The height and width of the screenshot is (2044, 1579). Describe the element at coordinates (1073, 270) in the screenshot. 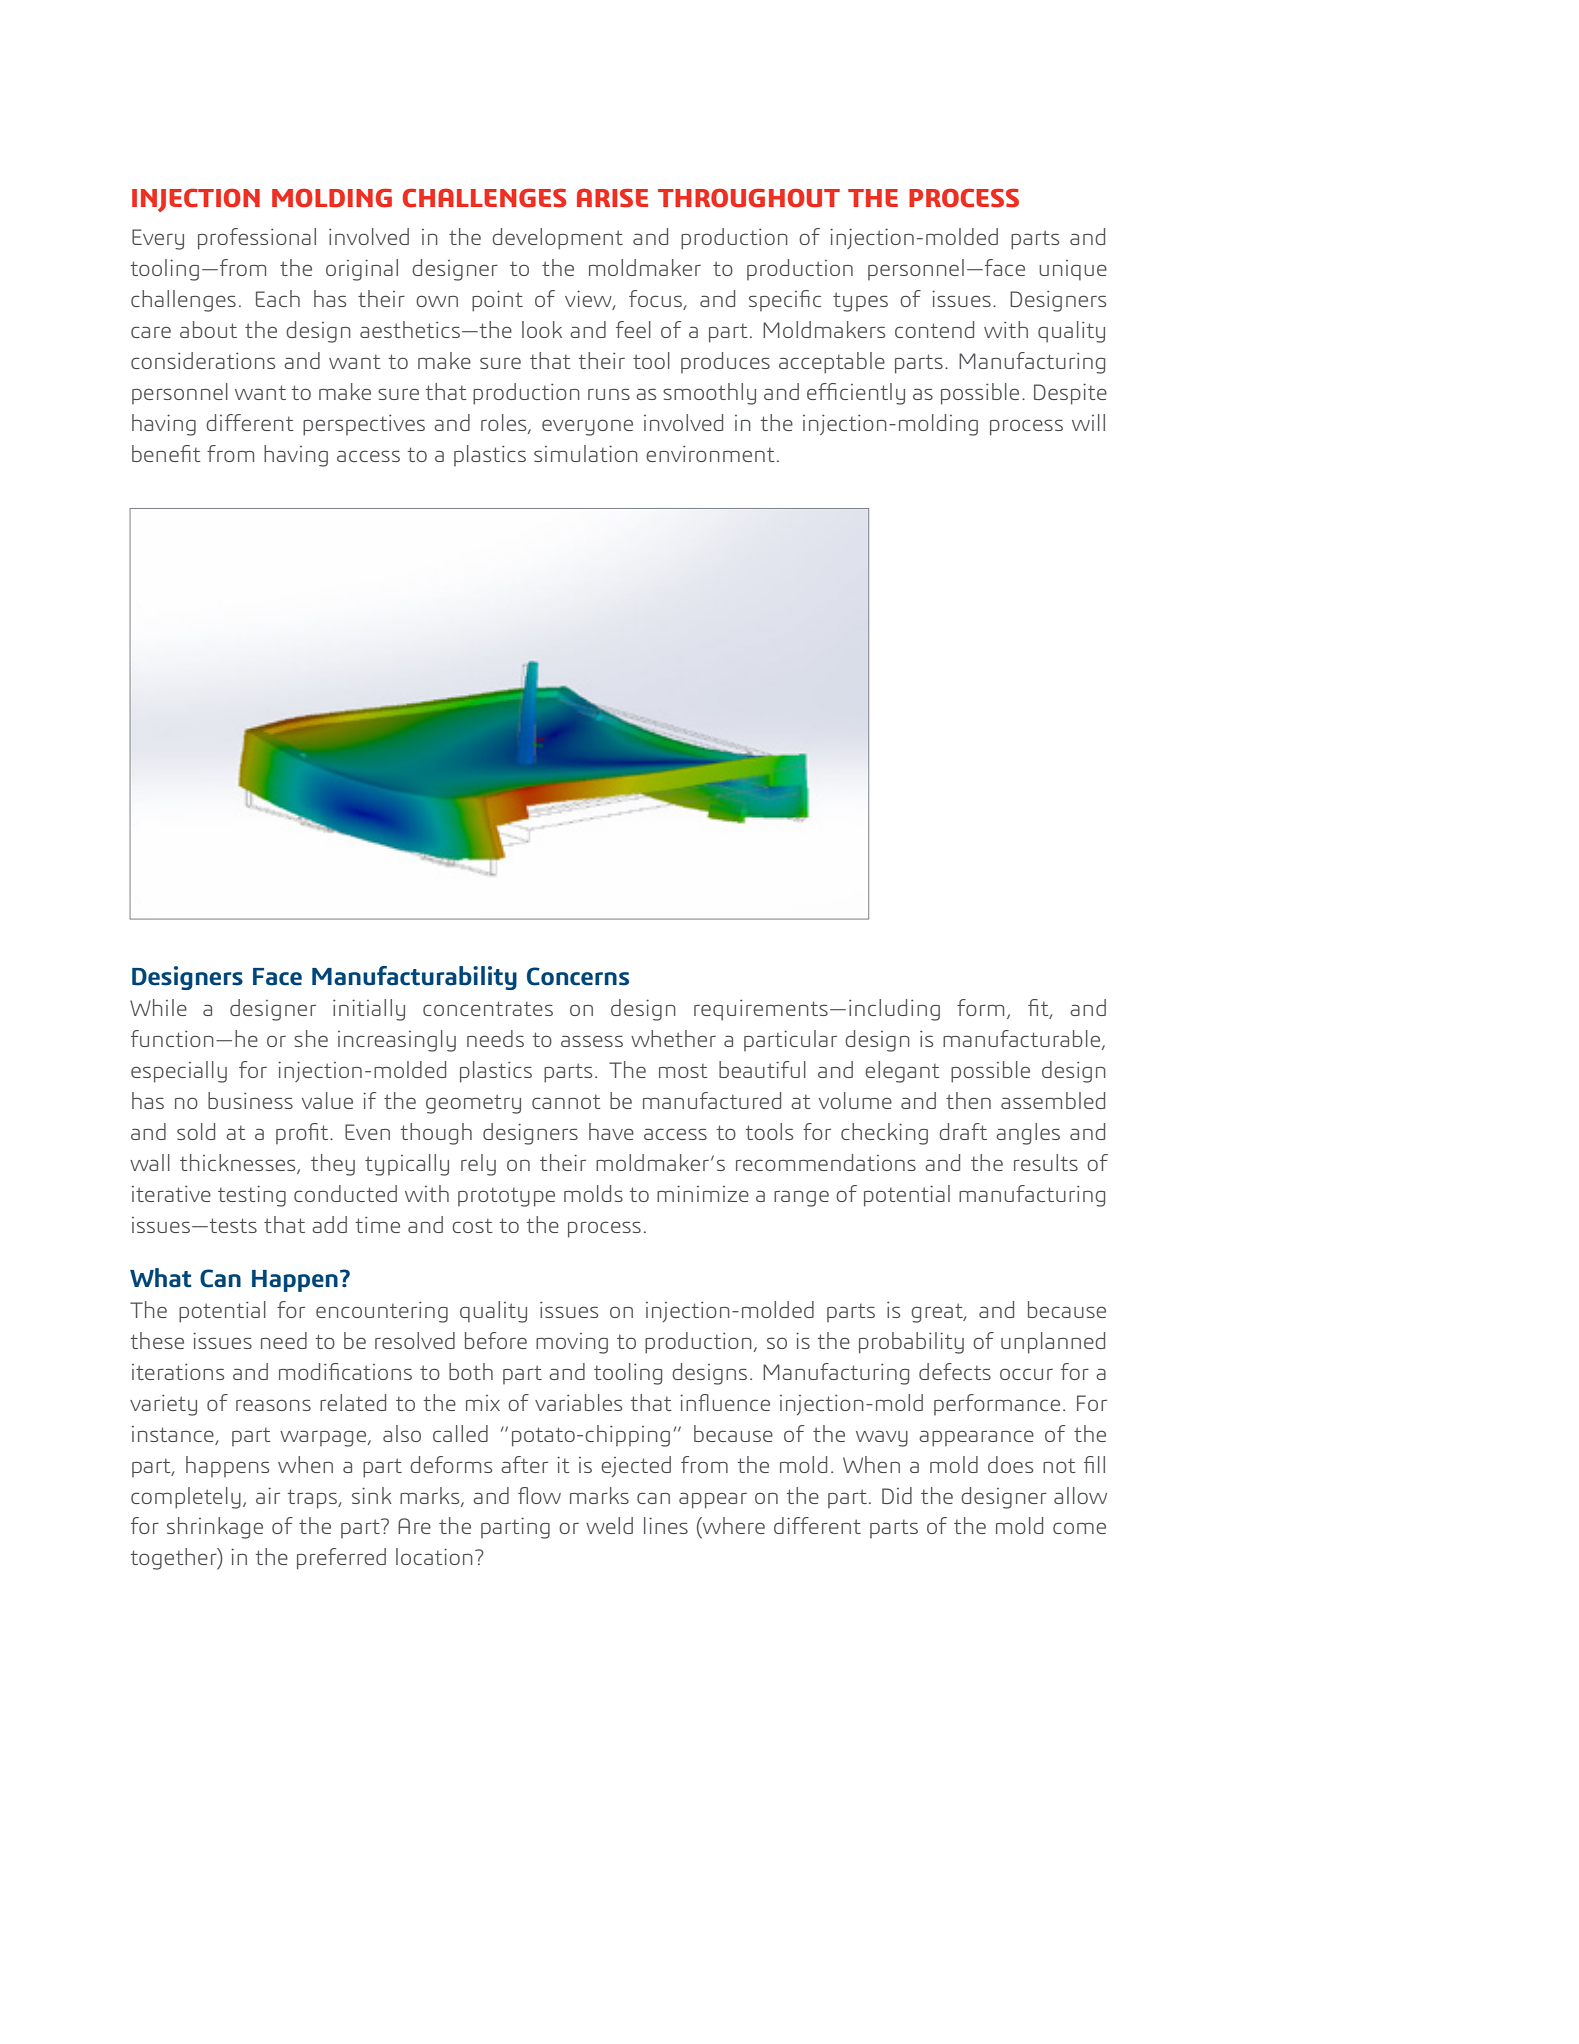

I see `unique` at that location.
